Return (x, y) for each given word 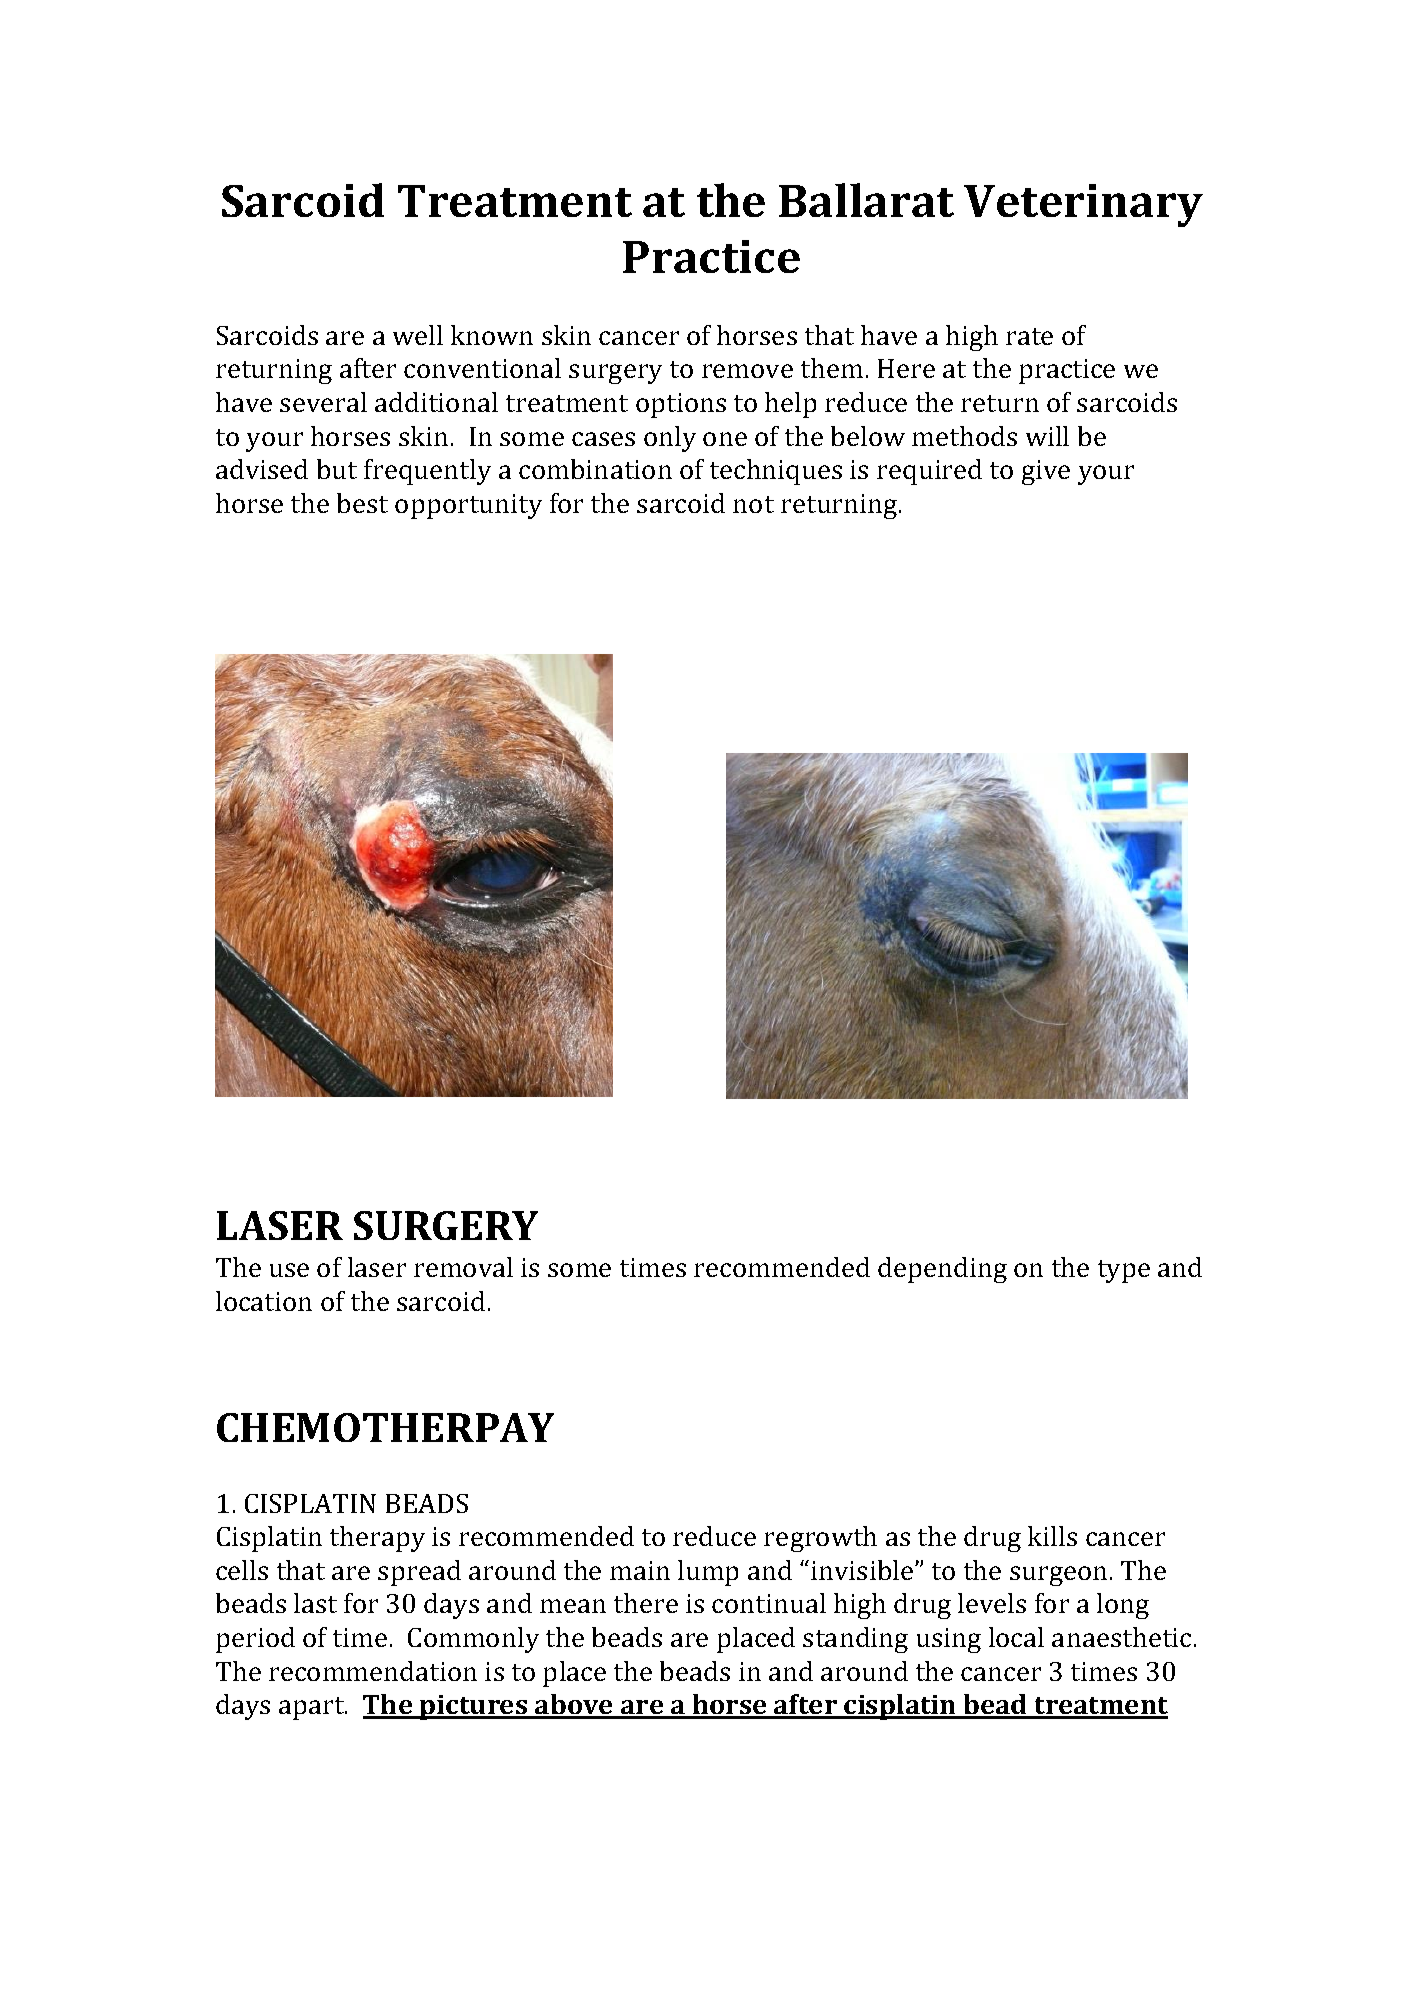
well (418, 335)
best (362, 503)
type (1124, 1271)
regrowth (820, 1539)
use (289, 1270)
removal (463, 1267)
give (1046, 472)
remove (747, 371)
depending (942, 1270)
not (753, 504)
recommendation (373, 1671)
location (264, 1301)
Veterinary (1083, 205)
